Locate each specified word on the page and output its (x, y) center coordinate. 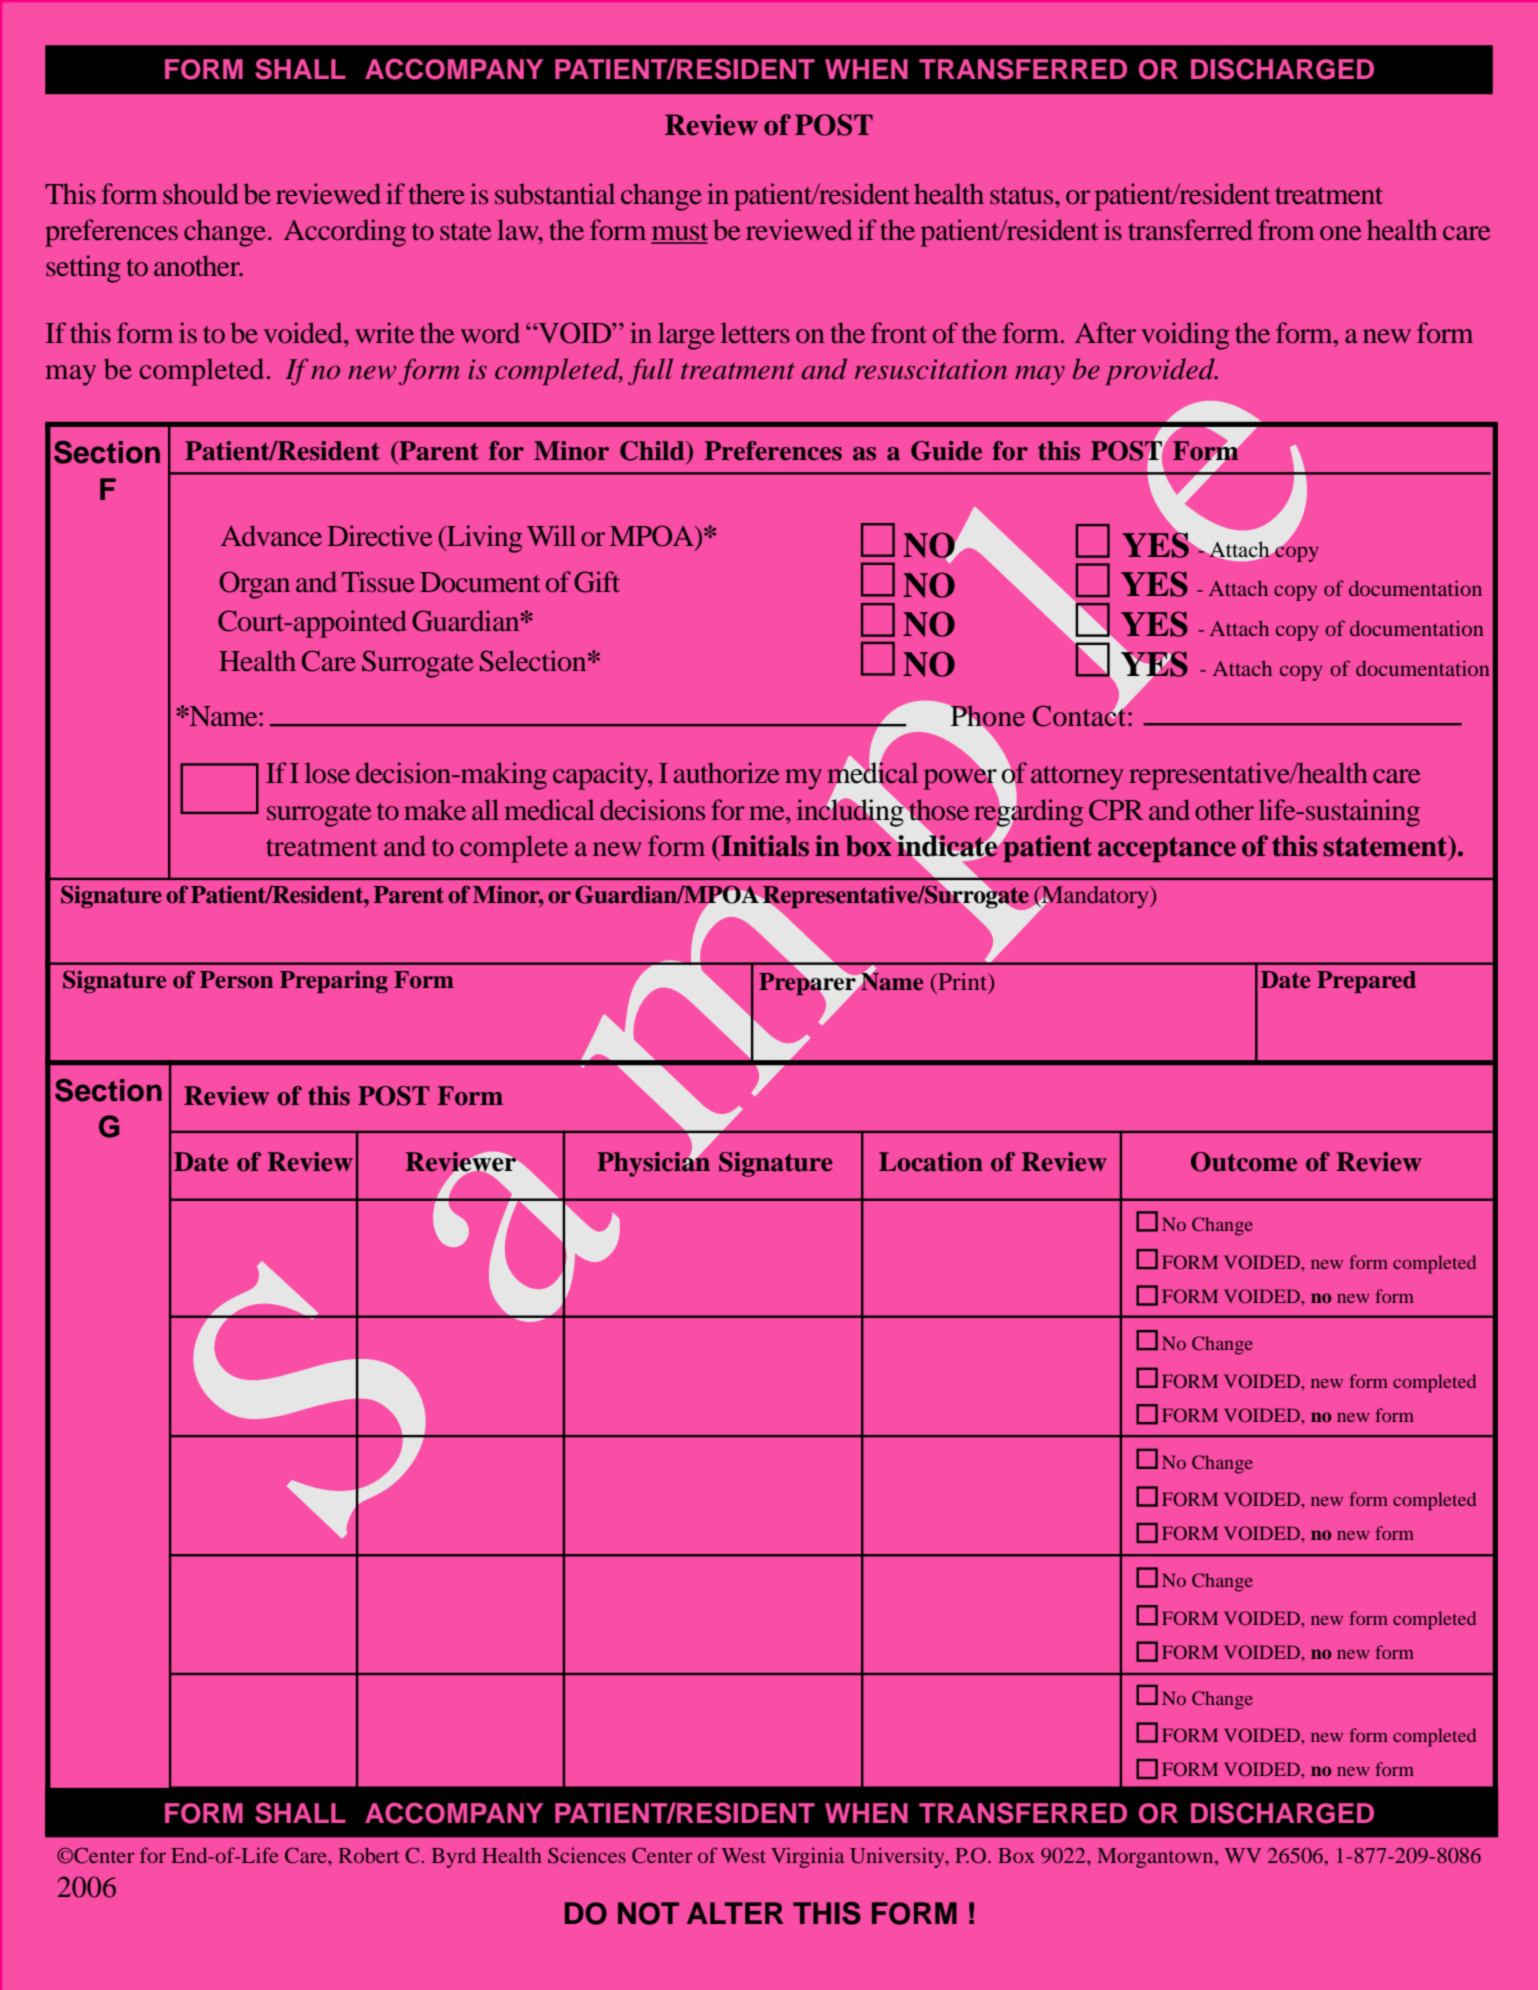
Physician (653, 1163)
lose (327, 772)
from (1286, 229)
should (201, 194)
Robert (368, 1855)
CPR (1116, 810)
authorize (727, 773)
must (679, 233)
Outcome (1244, 1162)
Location (931, 1162)
